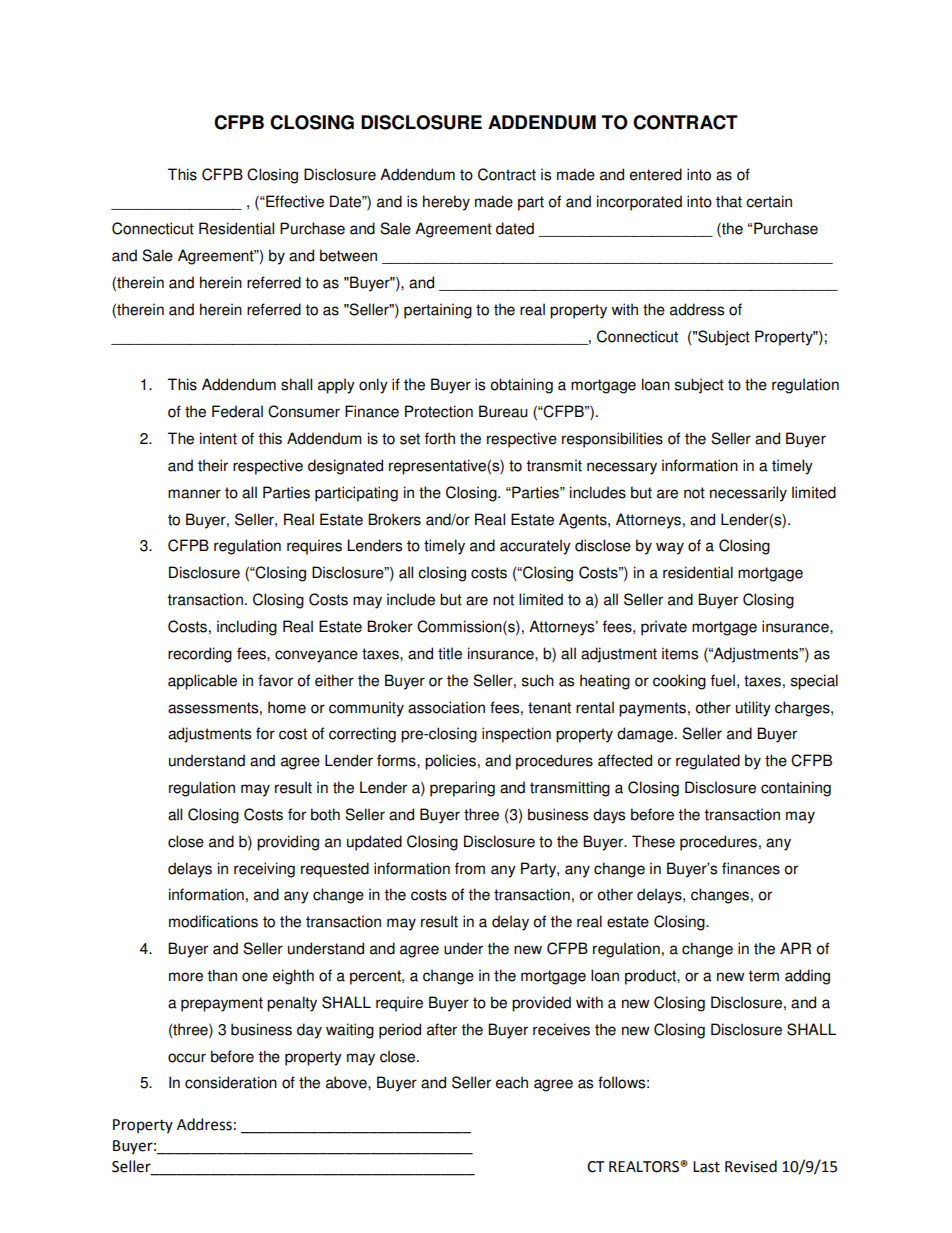 This document has height=1233, width=952. Describe the element at coordinates (796, 789) in the document. I see `containing` at that location.
